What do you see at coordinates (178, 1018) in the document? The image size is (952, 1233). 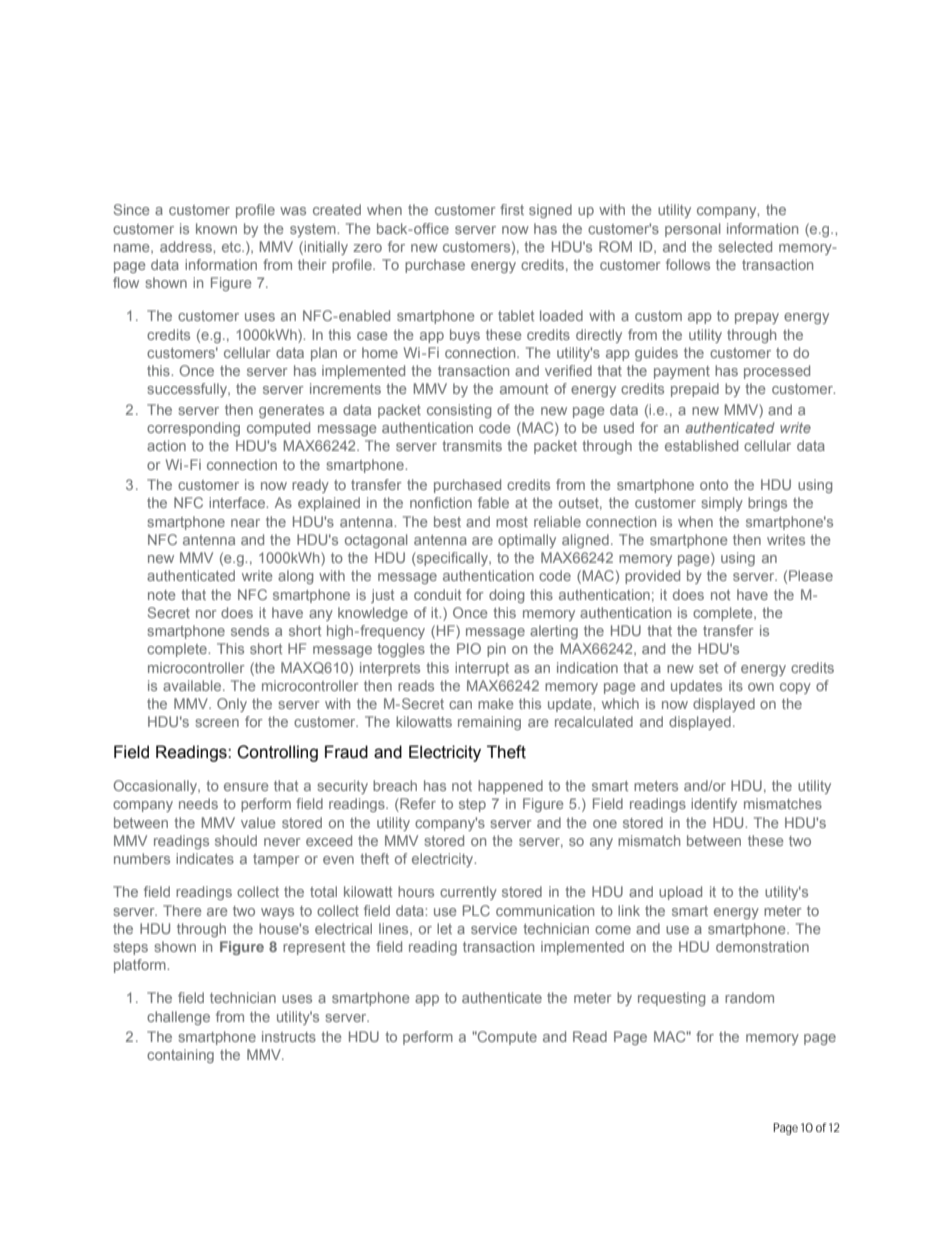 I see `challenge` at bounding box center [178, 1018].
